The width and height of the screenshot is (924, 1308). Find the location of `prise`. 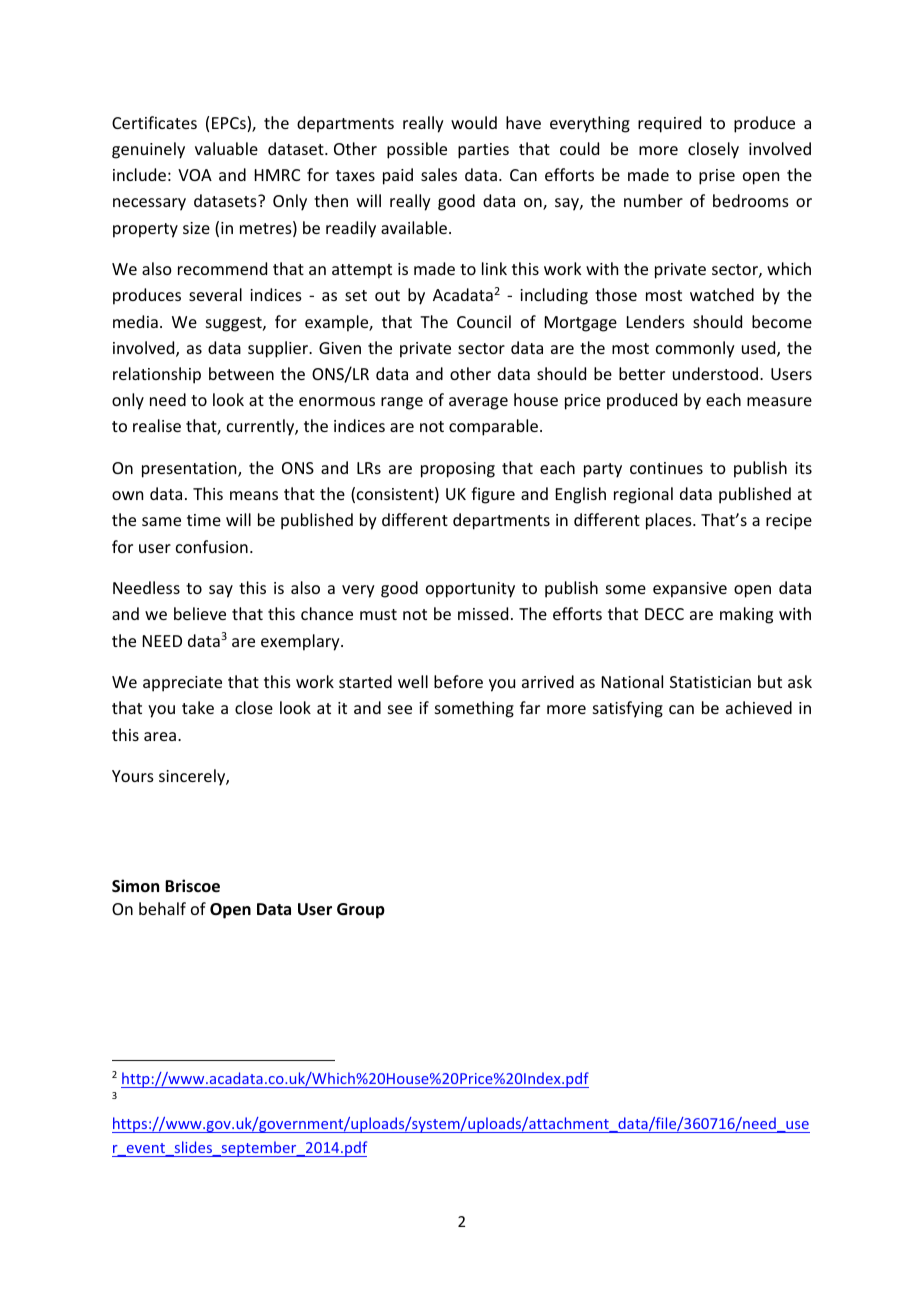

prise is located at coordinates (717, 177).
